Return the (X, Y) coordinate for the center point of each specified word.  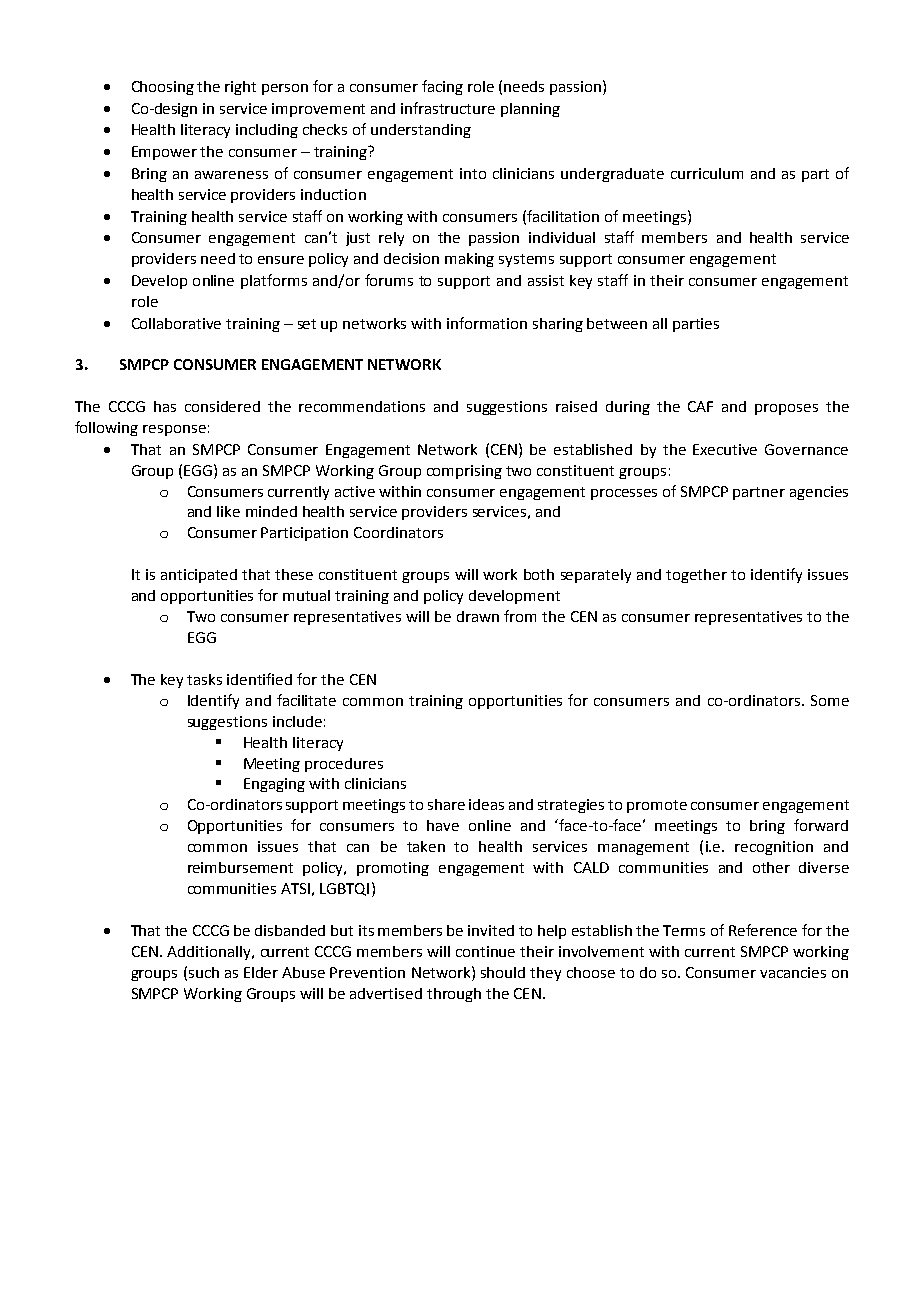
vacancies (793, 972)
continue (485, 951)
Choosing (163, 88)
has (165, 406)
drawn (478, 616)
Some (830, 700)
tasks (204, 679)
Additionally (210, 953)
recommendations (362, 406)
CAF (700, 406)
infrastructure (448, 108)
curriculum (707, 173)
